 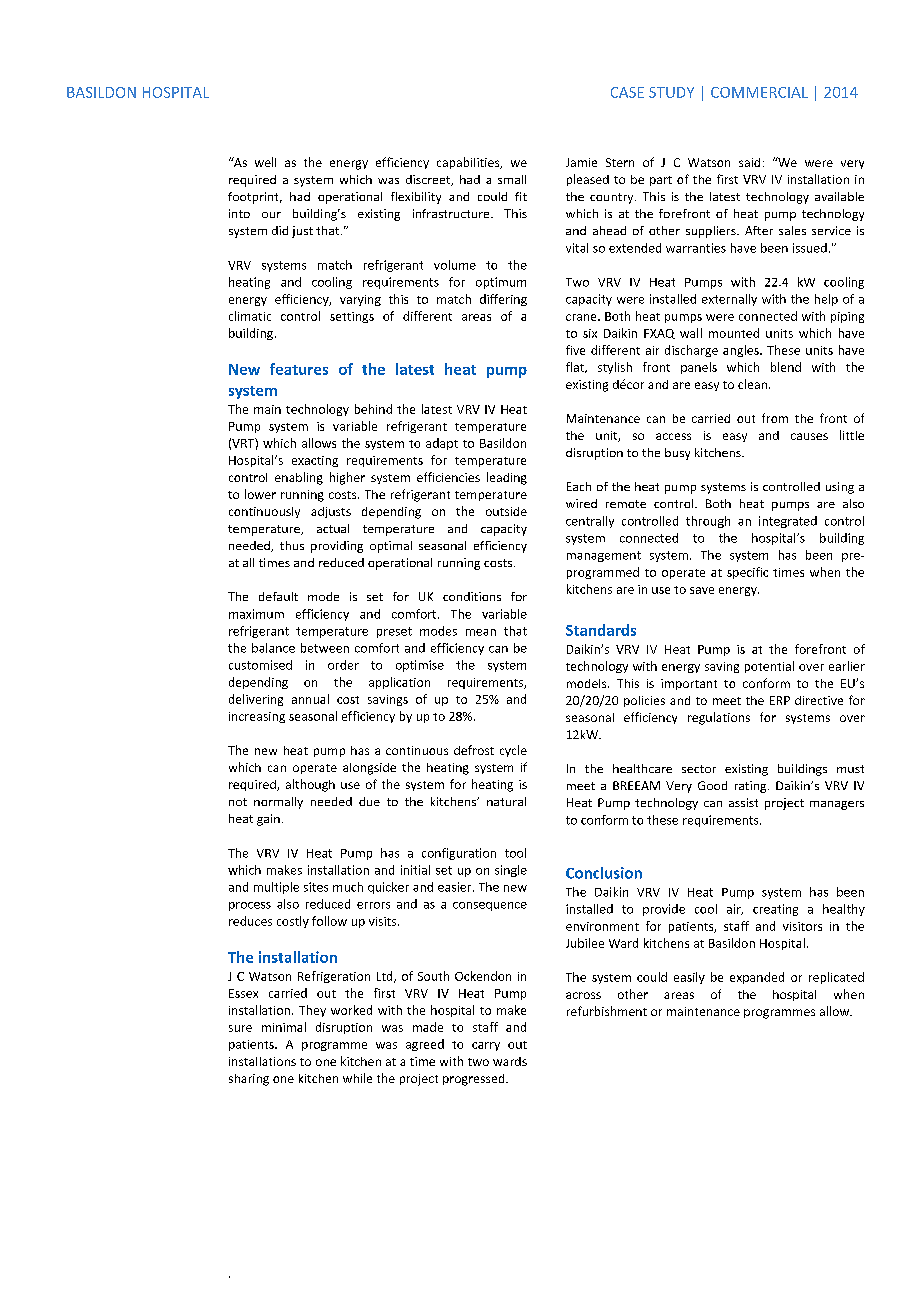 I want to click on Jamie, so click(x=581, y=162).
